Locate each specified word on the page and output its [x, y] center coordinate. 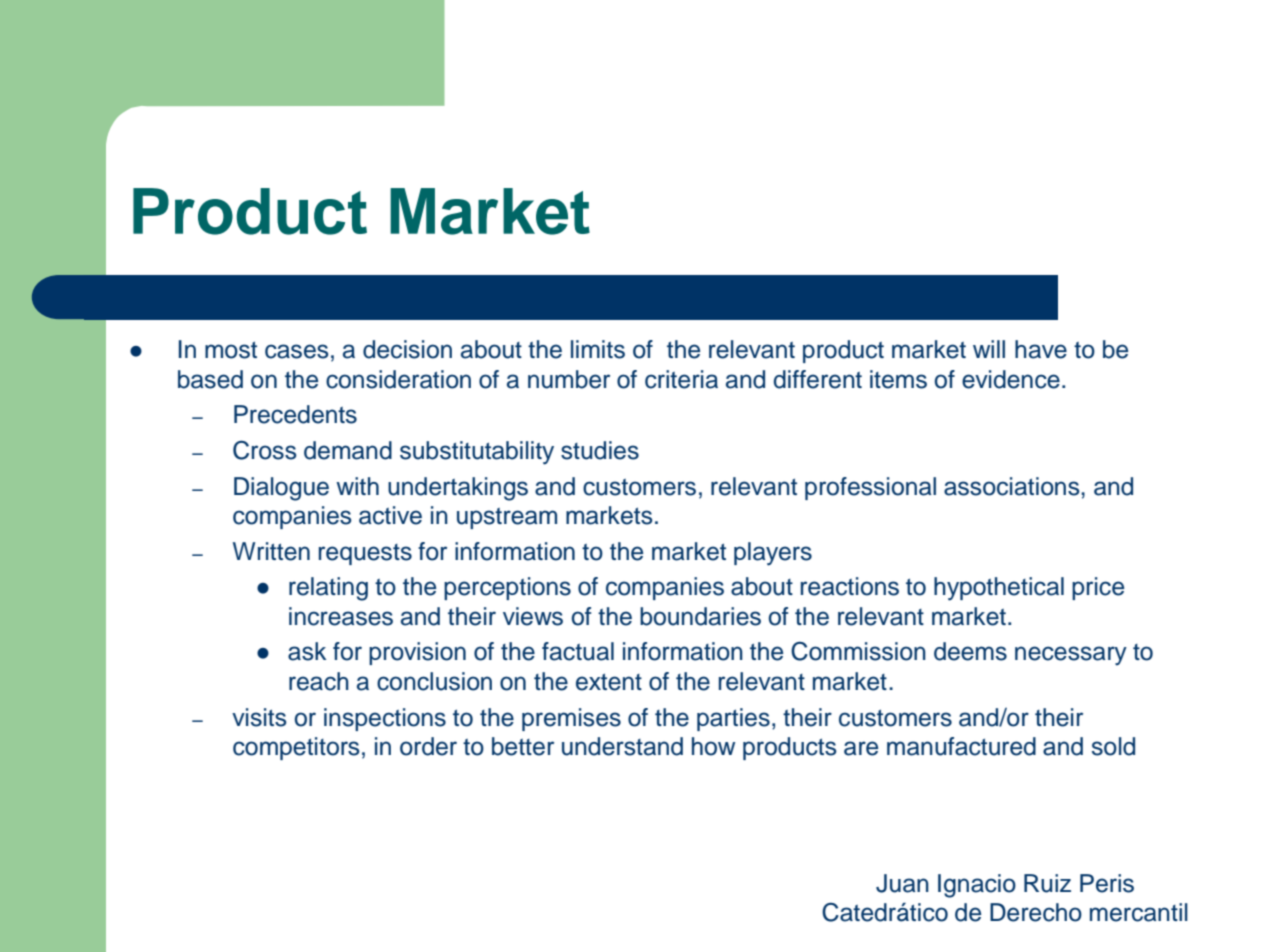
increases [341, 616]
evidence [1011, 379]
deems [970, 651]
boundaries [700, 616]
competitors [296, 748]
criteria [681, 379]
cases [297, 351]
